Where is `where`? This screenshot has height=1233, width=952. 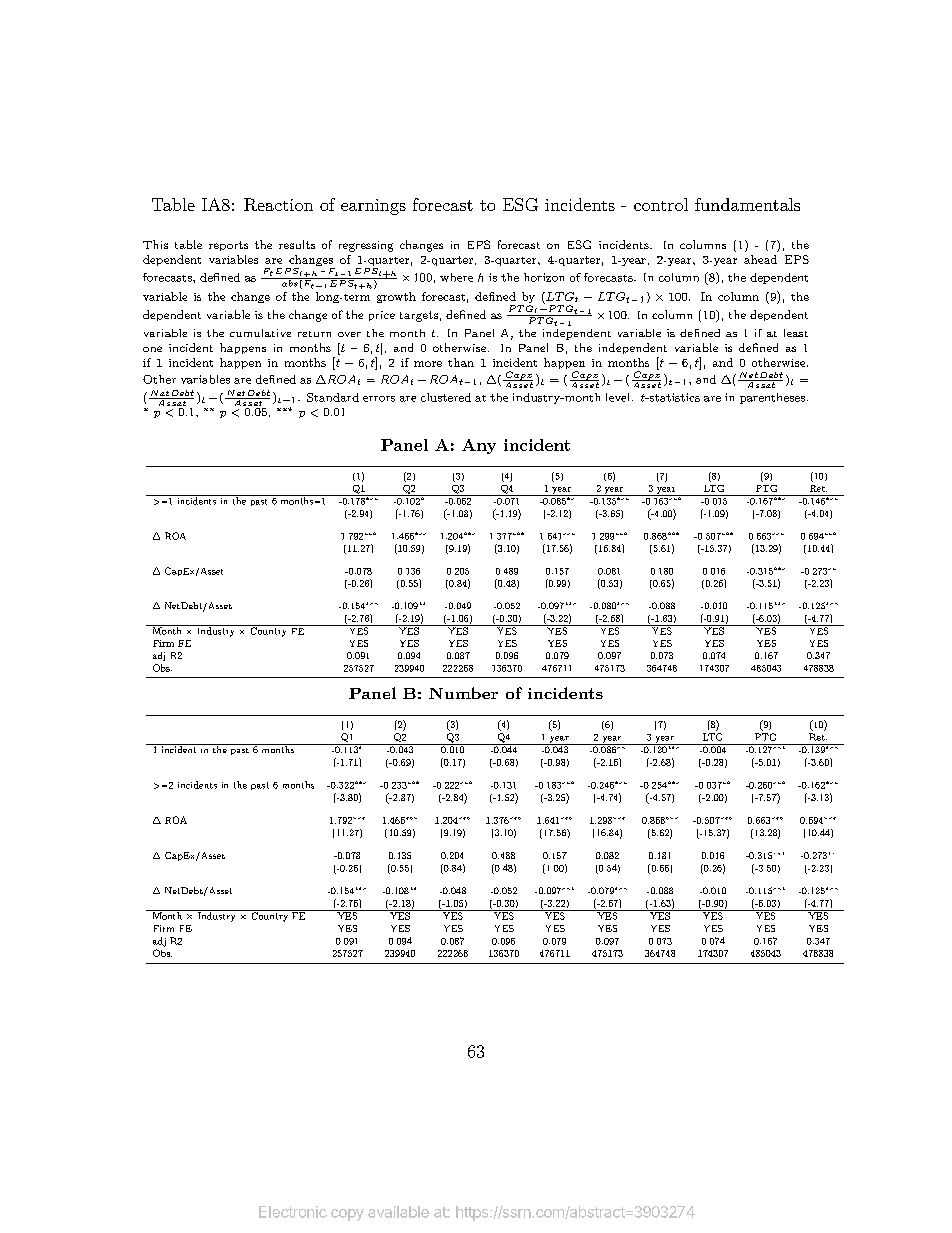
where is located at coordinates (456, 277).
